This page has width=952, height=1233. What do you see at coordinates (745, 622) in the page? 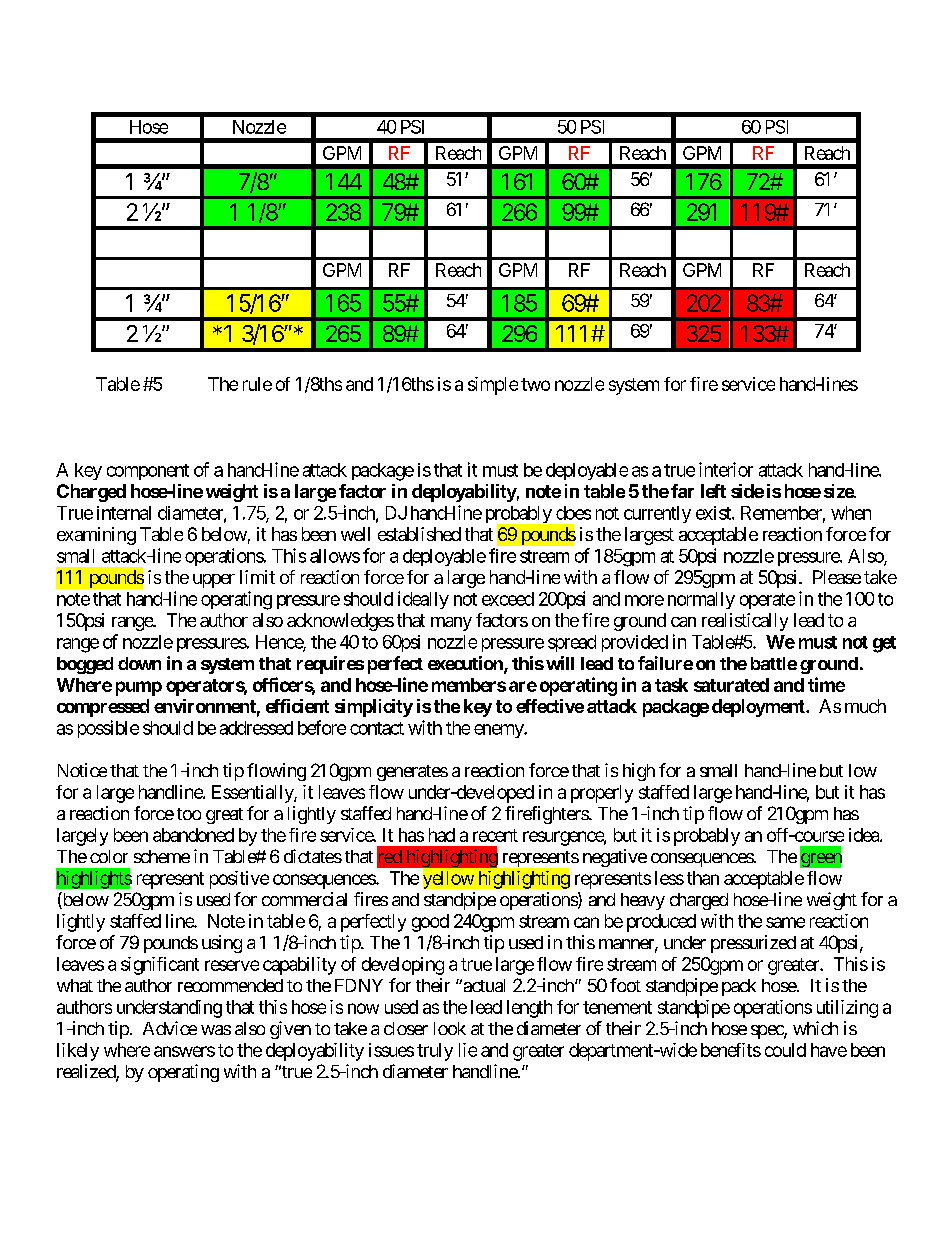
I see `realistically` at bounding box center [745, 622].
